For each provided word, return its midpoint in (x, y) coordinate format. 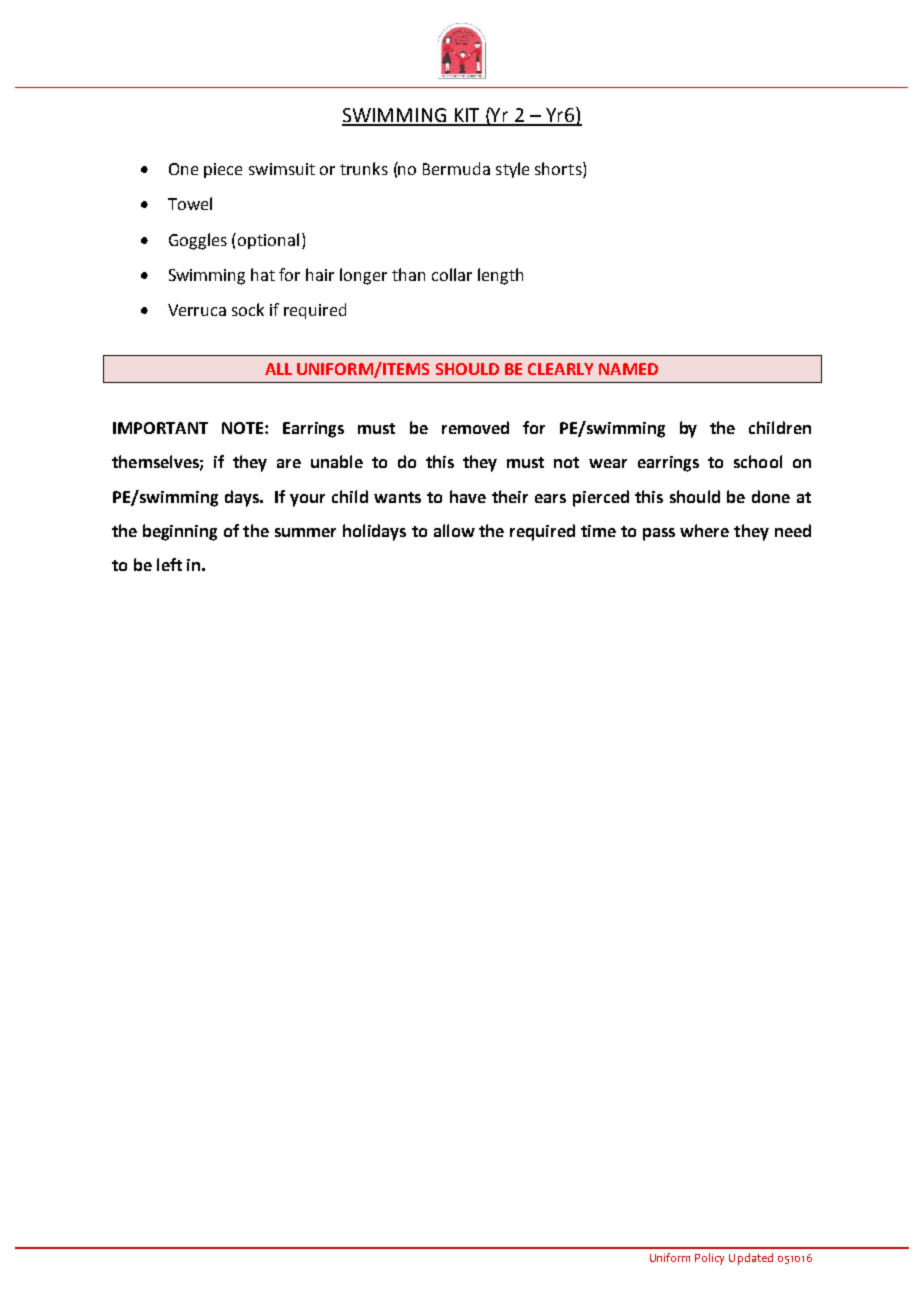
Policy (709, 1259)
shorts (559, 170)
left (169, 564)
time (598, 531)
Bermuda (456, 168)
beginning (180, 532)
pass (659, 534)
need (793, 530)
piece (223, 170)
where (704, 530)
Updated (751, 1259)
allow (454, 530)
